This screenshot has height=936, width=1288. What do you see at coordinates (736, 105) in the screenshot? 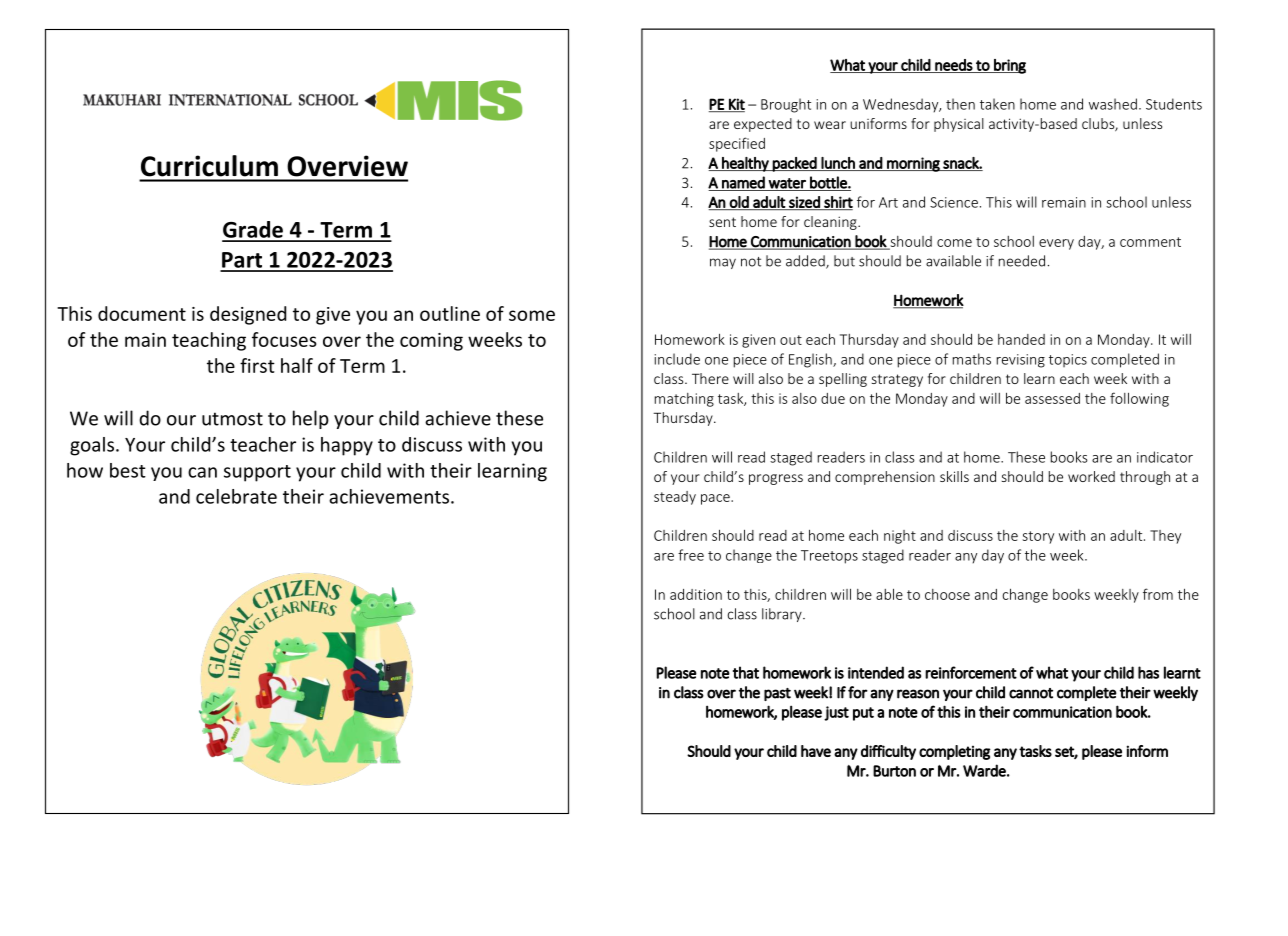
I see `Kit` at bounding box center [736, 105].
